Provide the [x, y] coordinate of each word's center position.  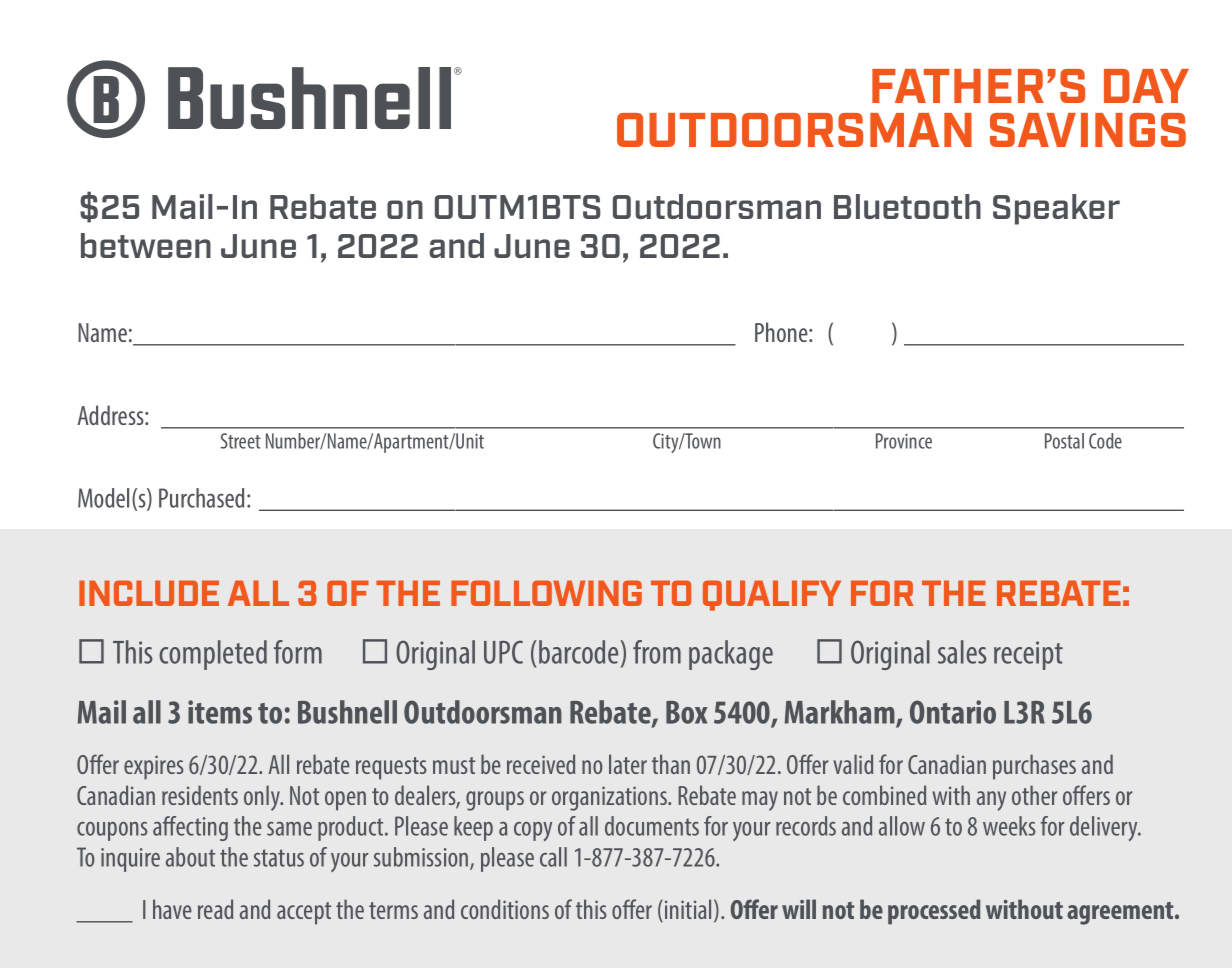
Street [241, 441]
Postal [1064, 441]
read [215, 909]
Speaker [1056, 209]
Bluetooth [907, 206]
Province [904, 441]
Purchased [201, 498]
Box [687, 712]
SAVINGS [1088, 130]
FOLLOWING [546, 593]
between [146, 245]
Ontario [953, 712]
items [220, 712]
